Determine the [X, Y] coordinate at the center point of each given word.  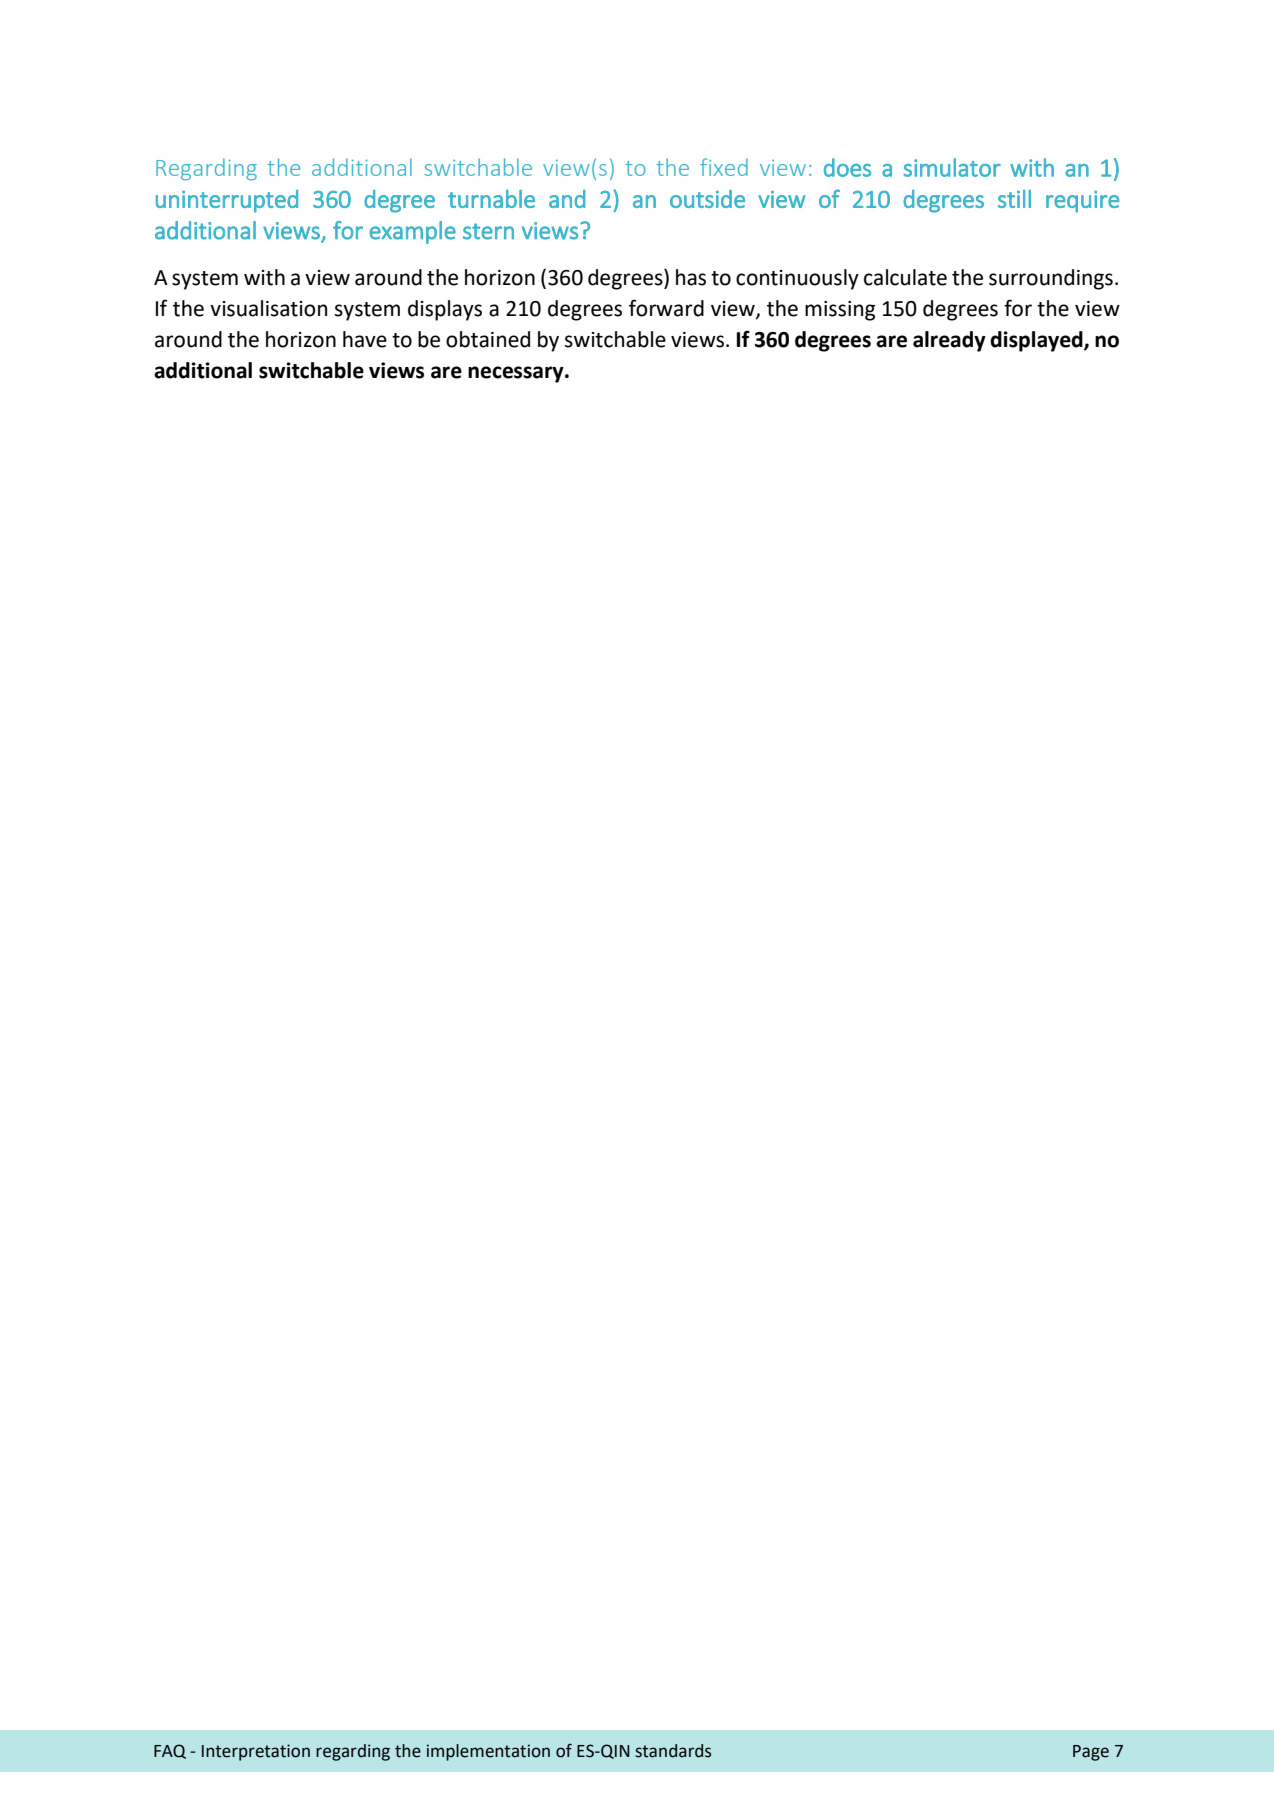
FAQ [170, 1751]
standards [673, 1751]
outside [707, 199]
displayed [1037, 341]
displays [445, 310]
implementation [488, 1752]
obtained [488, 339]
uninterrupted [227, 201]
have [365, 339]
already [949, 341]
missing [840, 311]
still [1014, 199]
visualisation [268, 308]
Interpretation [256, 1752]
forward [666, 308]
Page [1091, 1753]
